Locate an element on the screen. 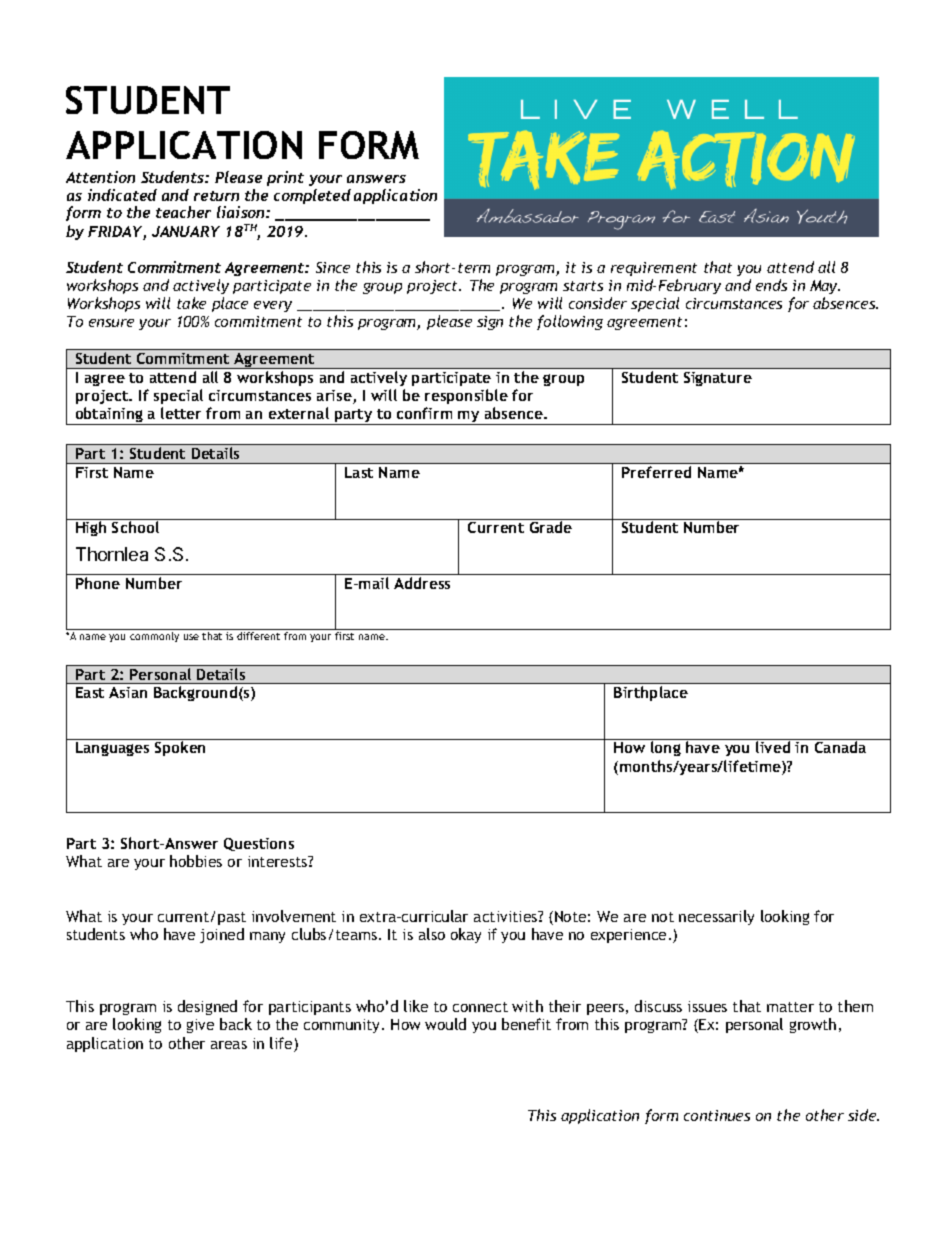  lived is located at coordinates (773, 747).
